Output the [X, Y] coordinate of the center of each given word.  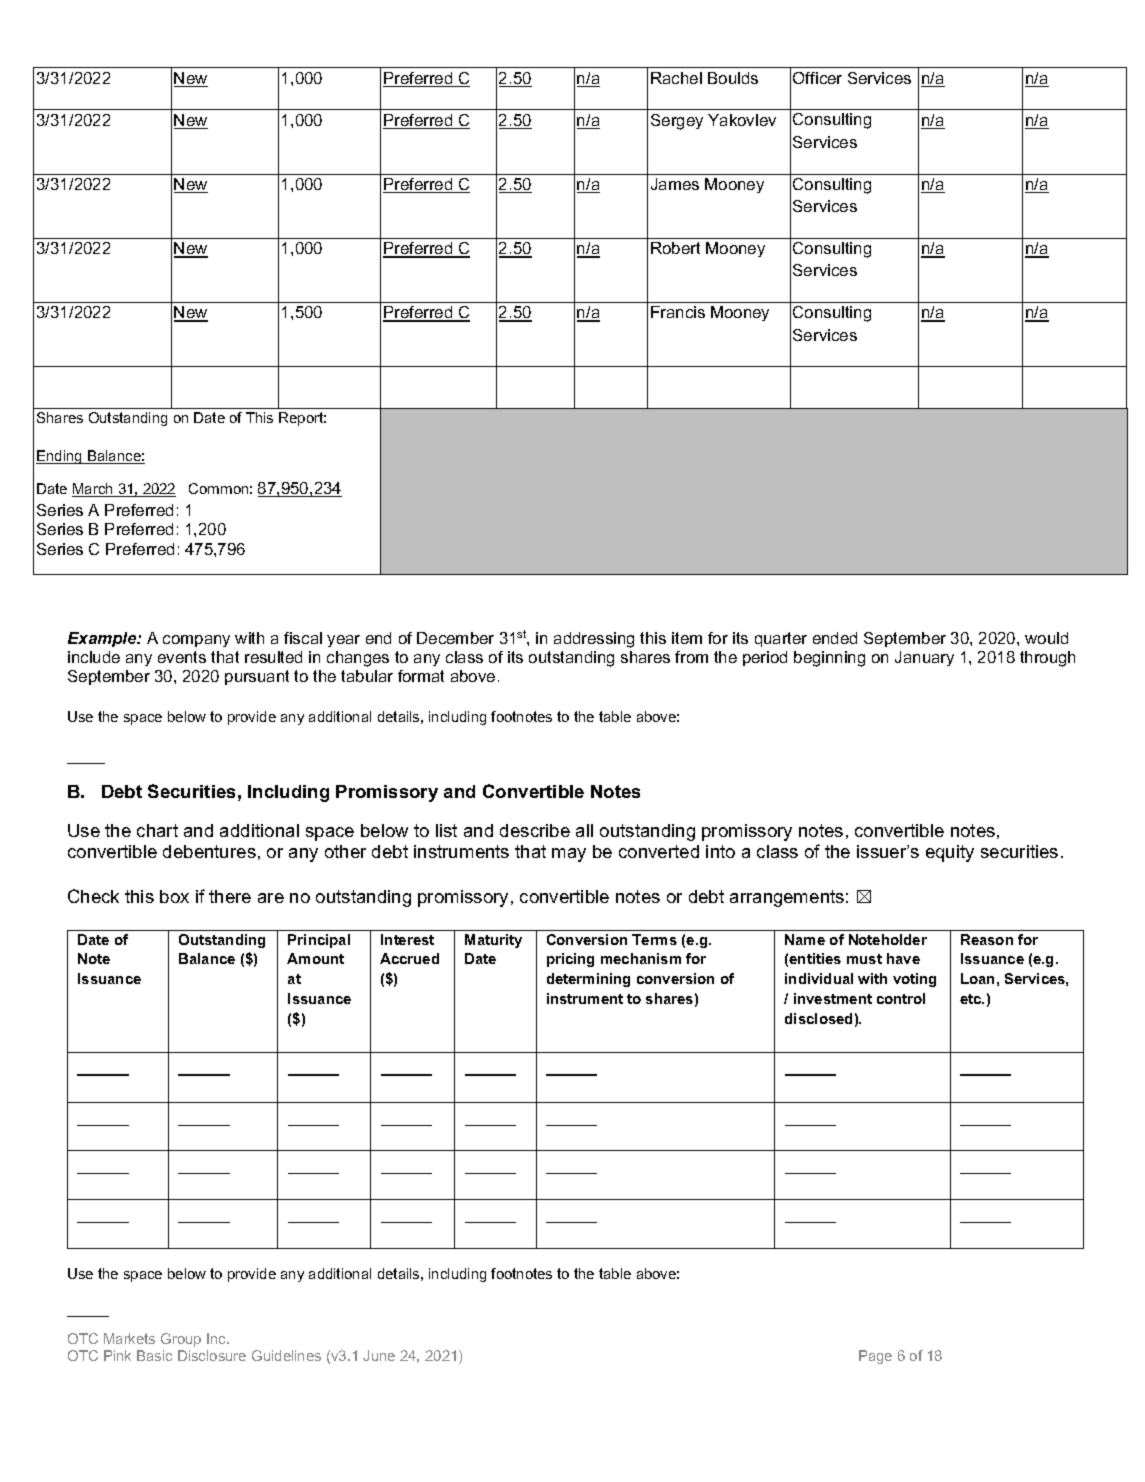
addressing [594, 640]
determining [588, 980]
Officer [817, 78]
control [901, 998]
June [379, 1355]
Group [181, 1340]
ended [835, 638]
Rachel [676, 78]
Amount [315, 958]
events [182, 657]
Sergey [677, 122]
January [924, 658]
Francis [678, 312]
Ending [60, 457]
